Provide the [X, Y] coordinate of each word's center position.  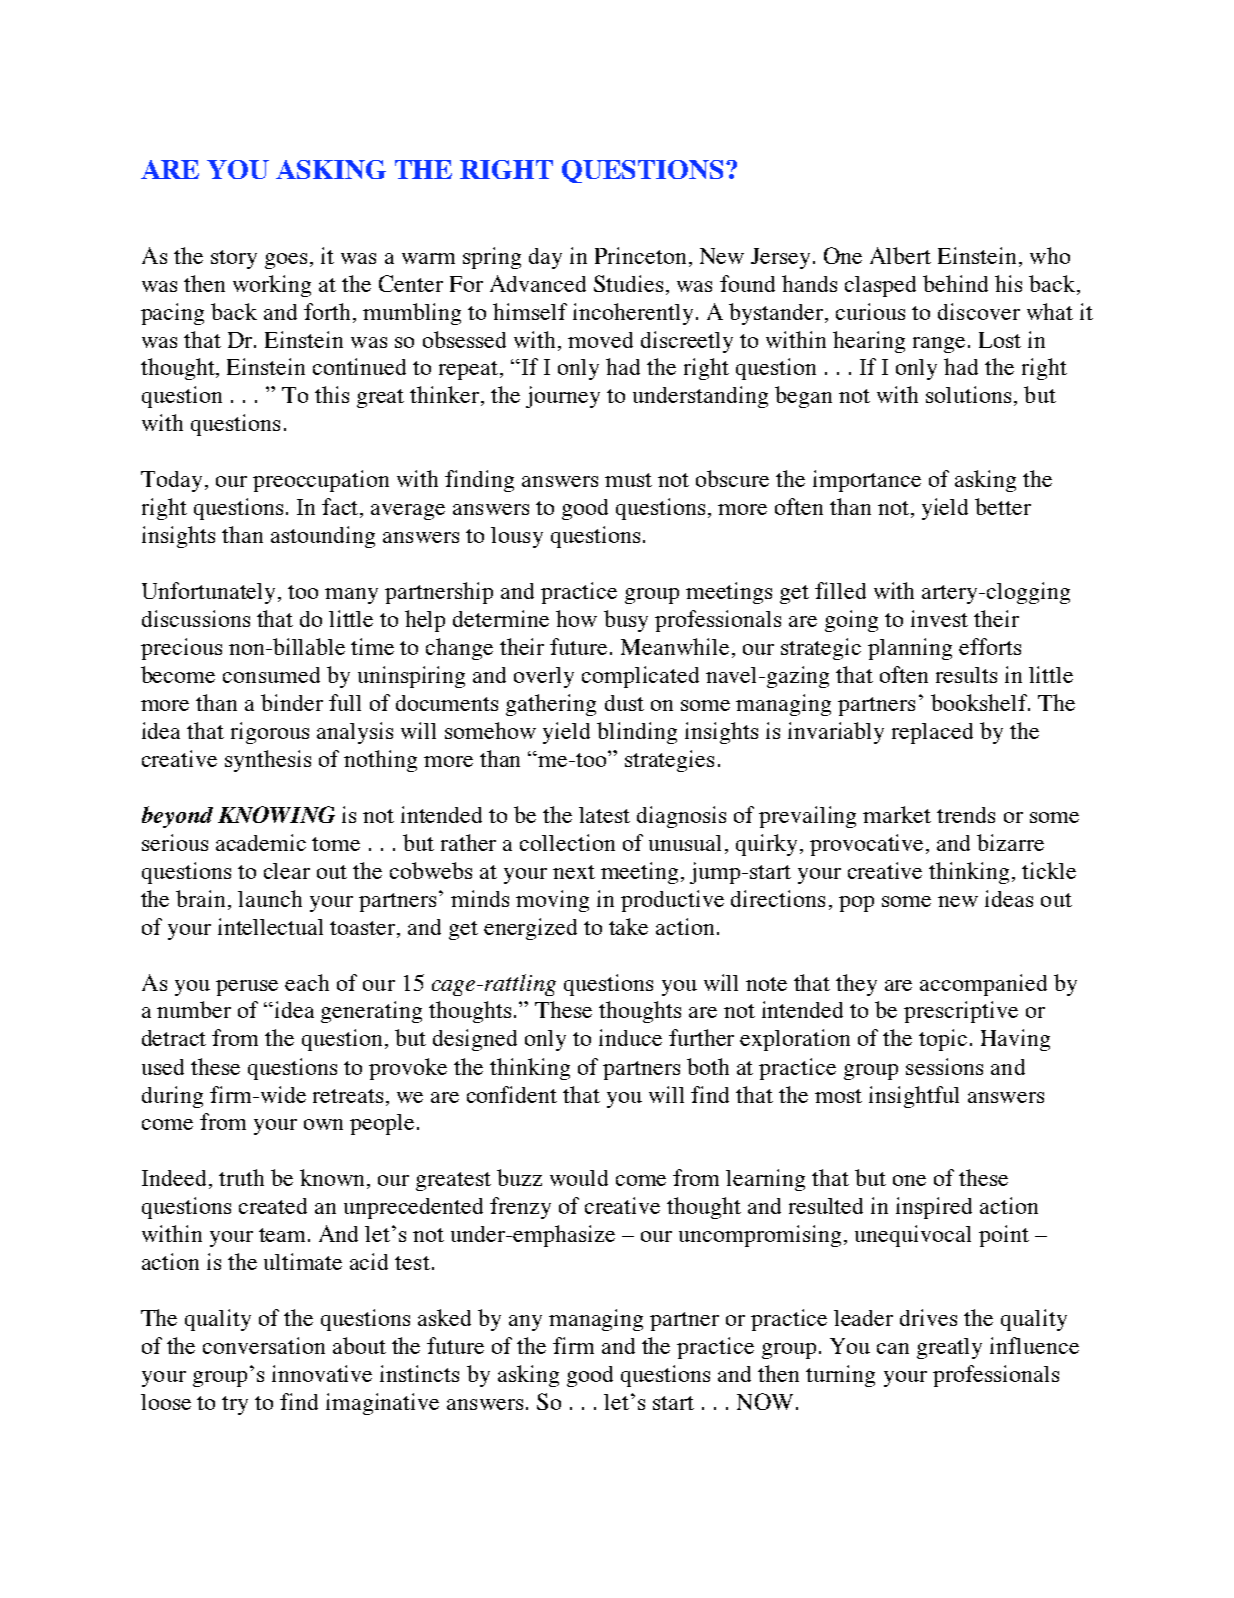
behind [955, 283]
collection [567, 842]
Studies [628, 283]
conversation [264, 1345]
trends [966, 815]
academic [261, 842]
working [272, 286]
